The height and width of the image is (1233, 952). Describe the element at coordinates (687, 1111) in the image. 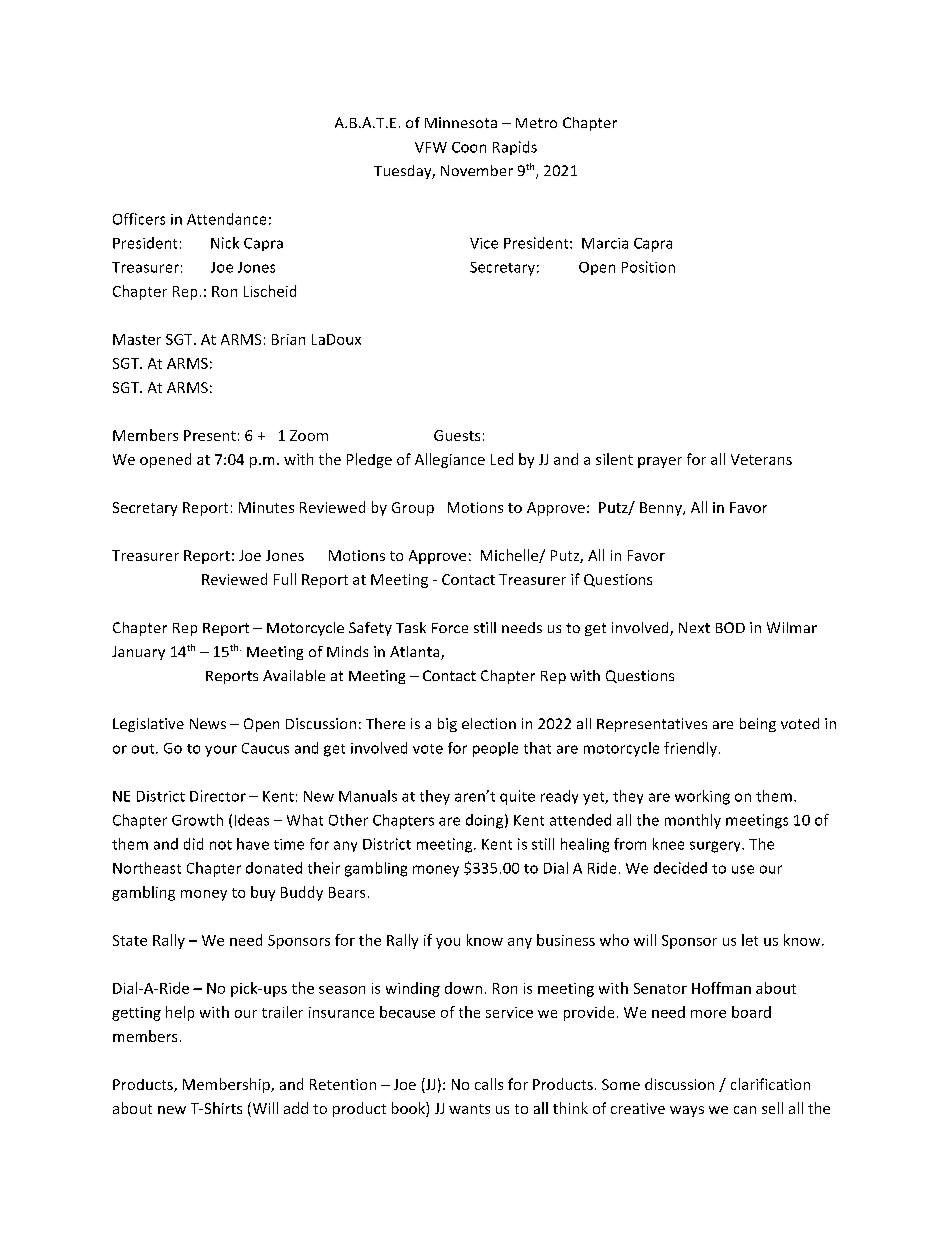

I see `ways` at that location.
